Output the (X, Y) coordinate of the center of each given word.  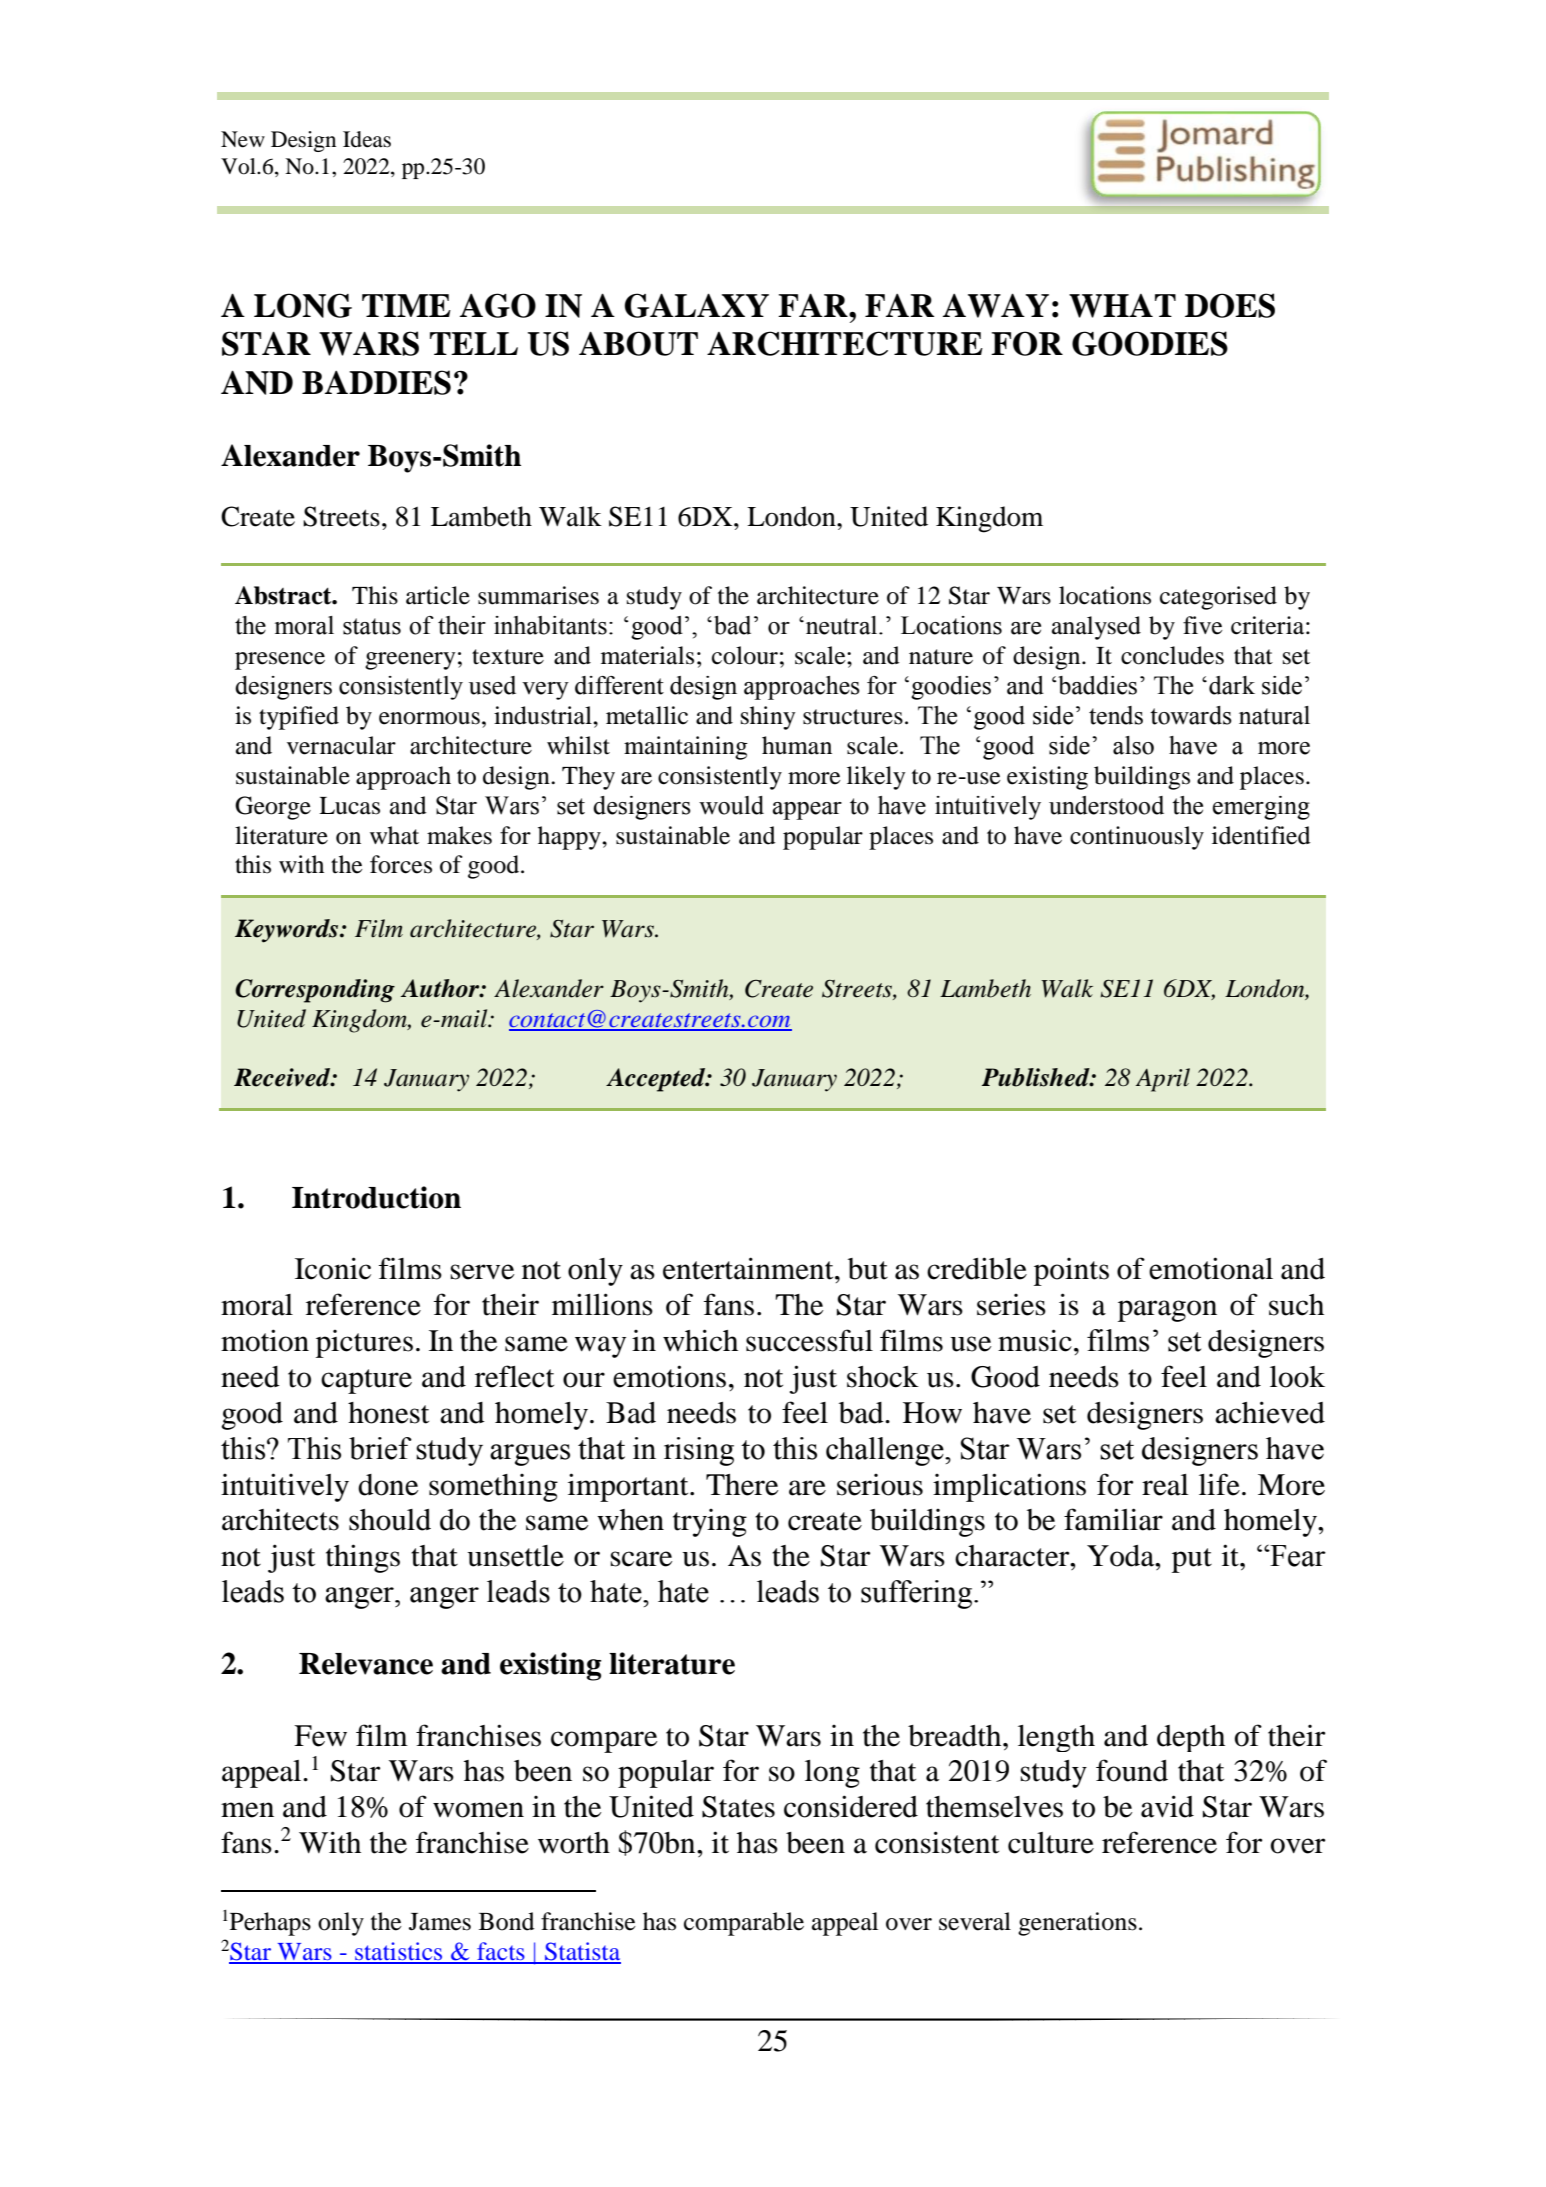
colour (745, 655)
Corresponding (315, 991)
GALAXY (697, 305)
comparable (744, 1924)
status (372, 626)
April (1163, 1080)
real (1165, 1485)
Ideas (367, 139)
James (440, 1922)
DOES (1230, 305)
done (388, 1485)
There (742, 1485)
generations (1077, 1924)
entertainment (749, 1268)
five (1203, 625)
